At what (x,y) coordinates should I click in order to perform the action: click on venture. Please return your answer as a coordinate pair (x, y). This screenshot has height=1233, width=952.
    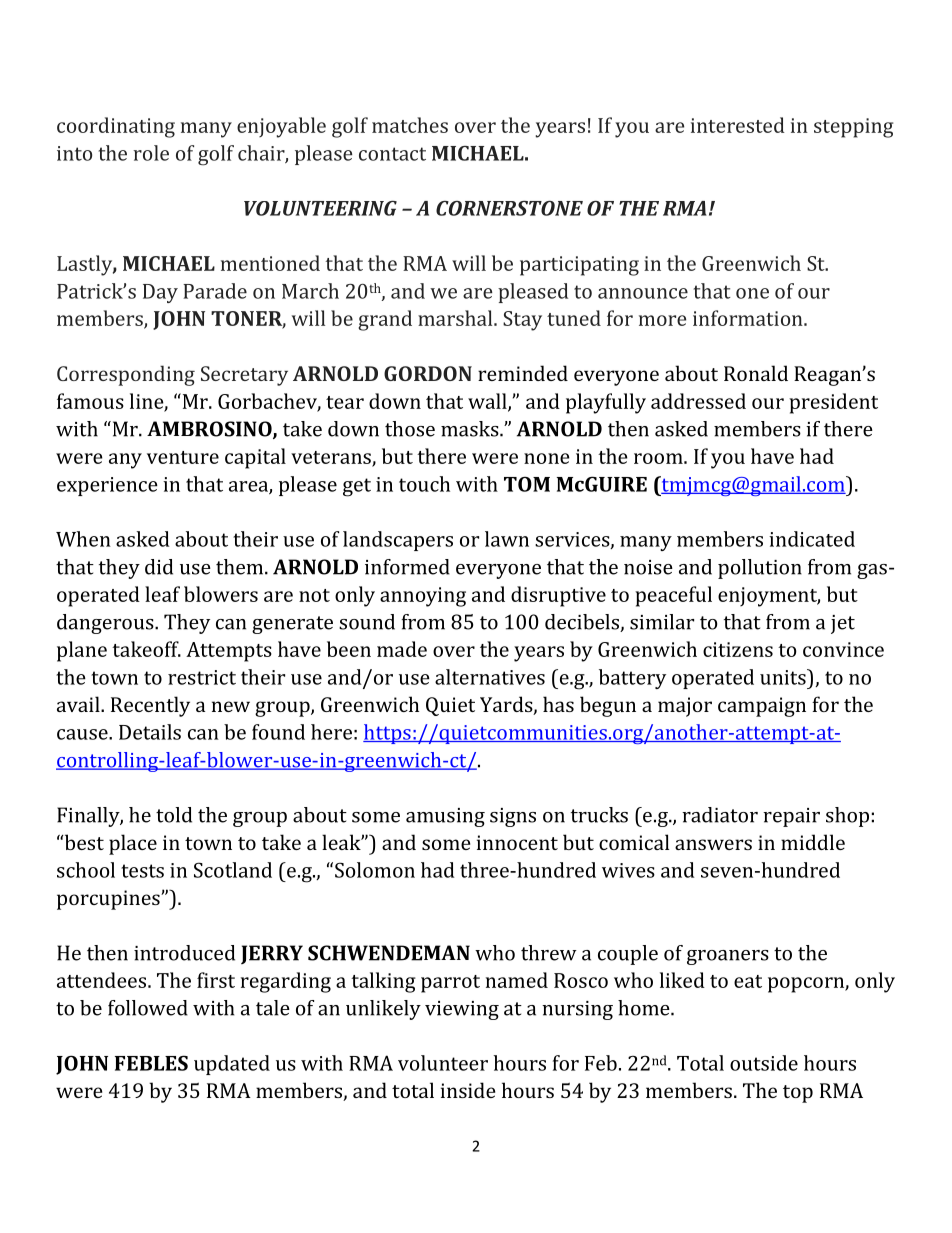
    Looking at the image, I should click on (183, 457).
